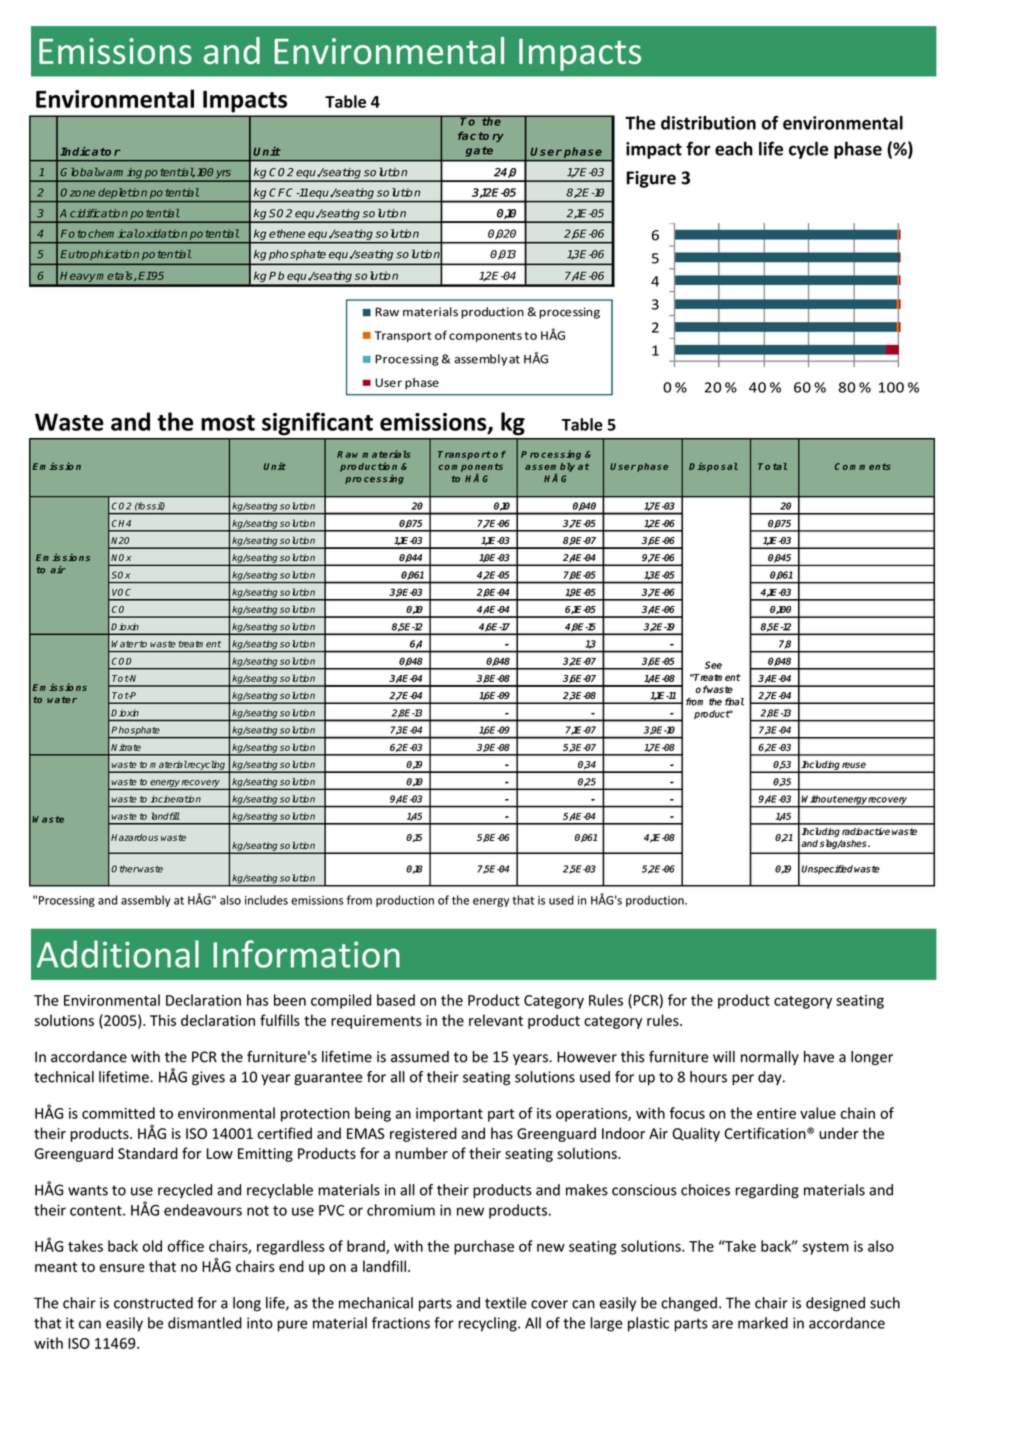 The height and width of the document is (1450, 1024). I want to click on distribution, so click(708, 123).
